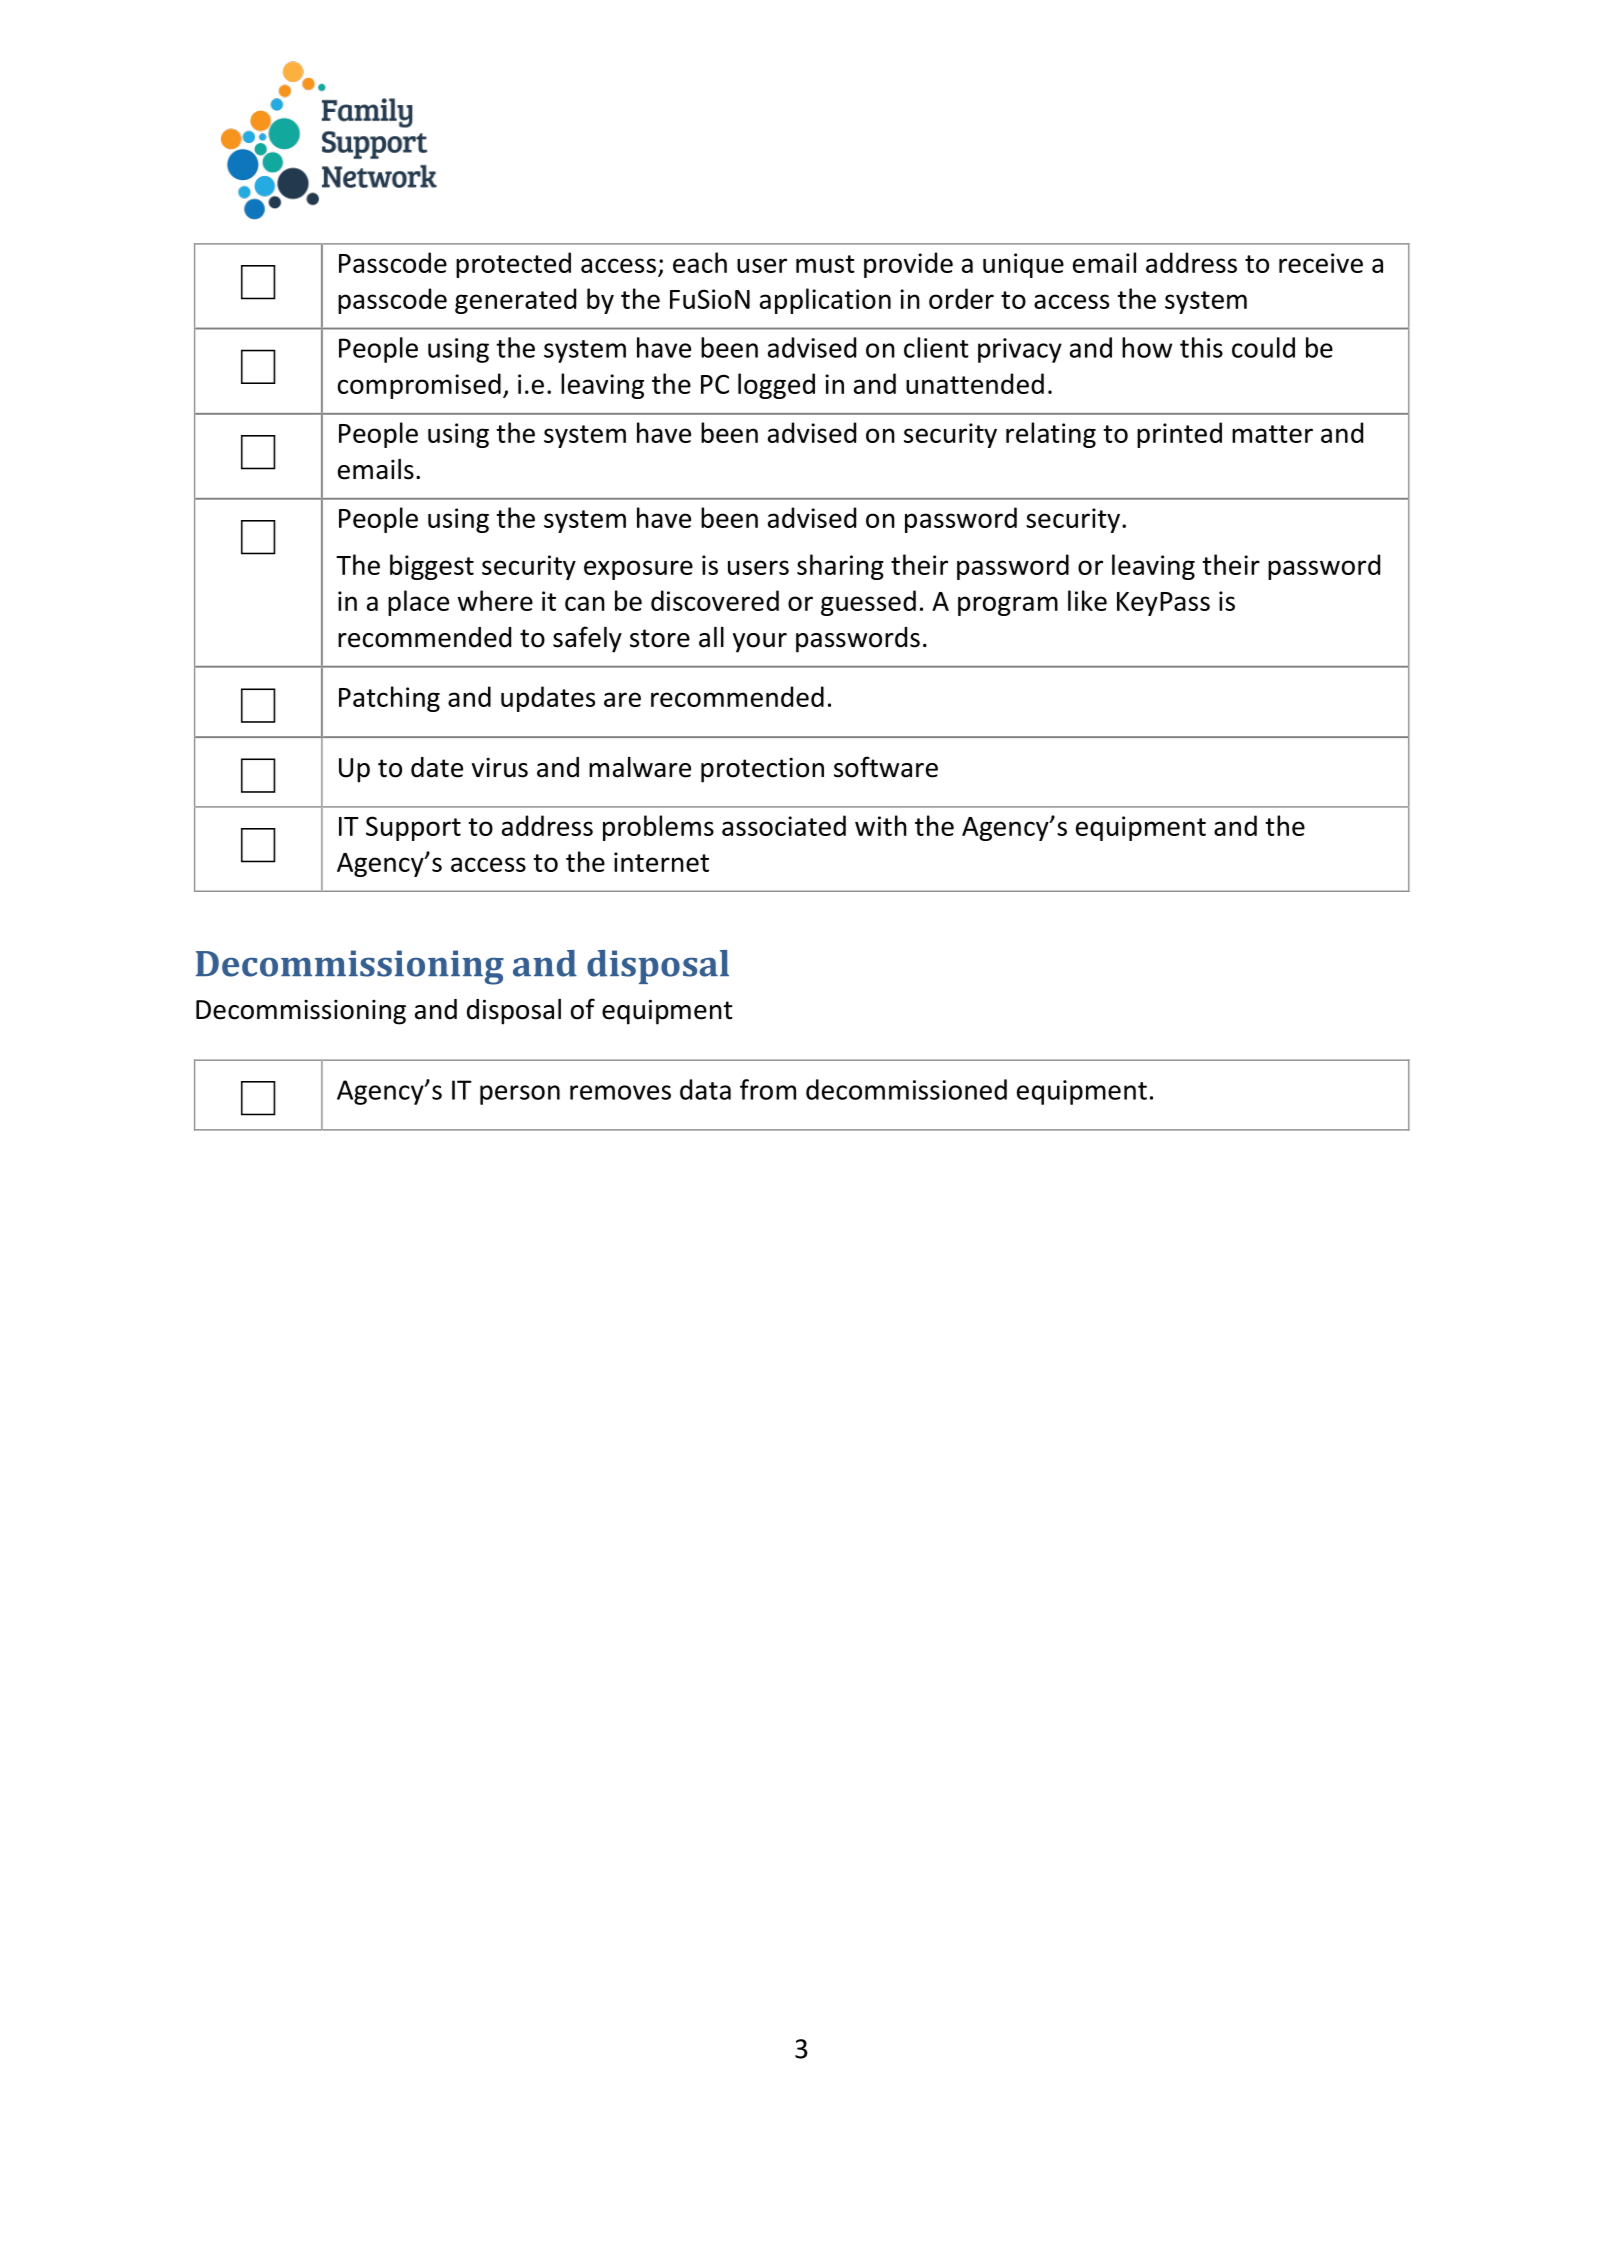 The width and height of the image is (1603, 2266). What do you see at coordinates (768, 1089) in the image?
I see `from` at bounding box center [768, 1089].
